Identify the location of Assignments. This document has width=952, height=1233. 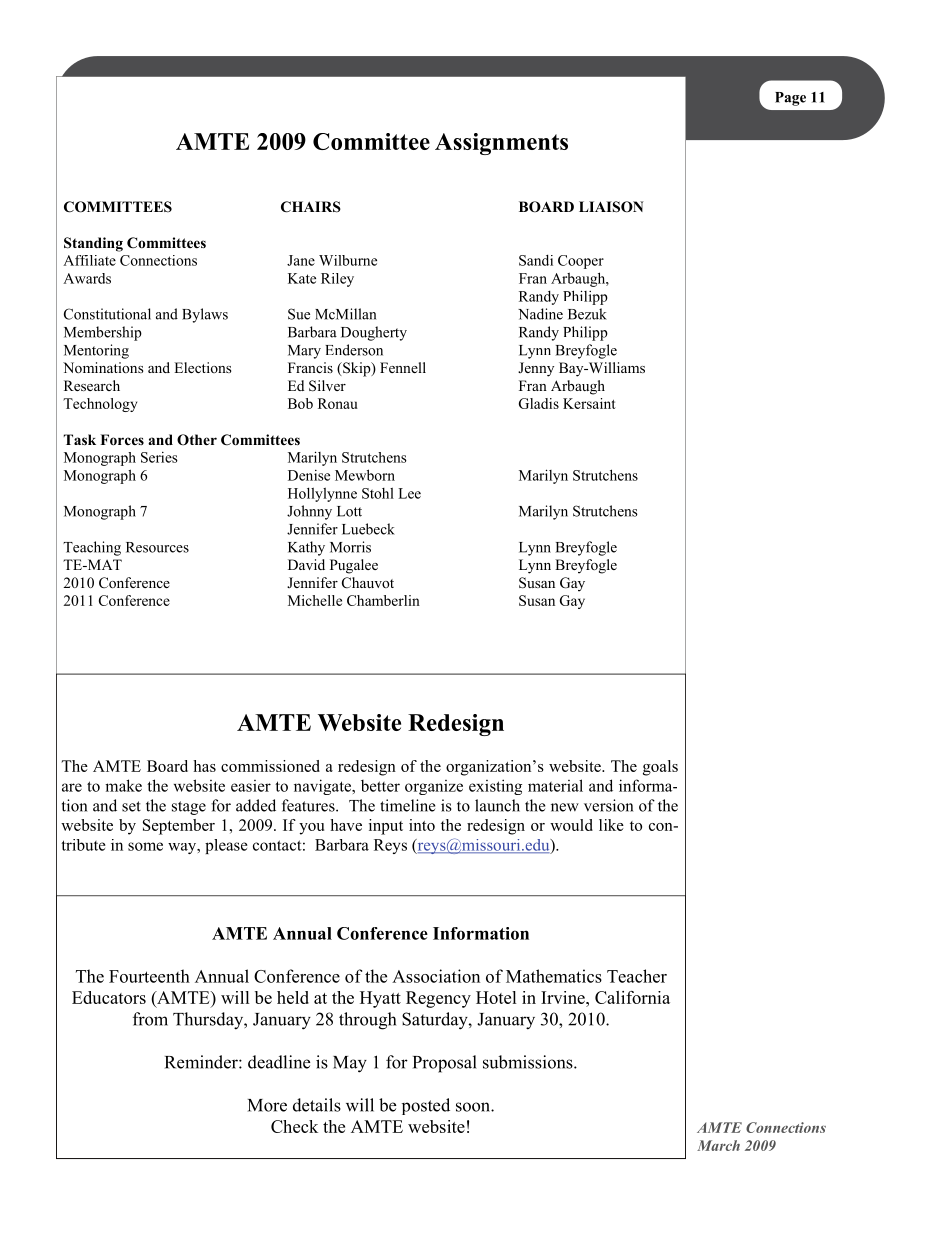
(501, 144).
